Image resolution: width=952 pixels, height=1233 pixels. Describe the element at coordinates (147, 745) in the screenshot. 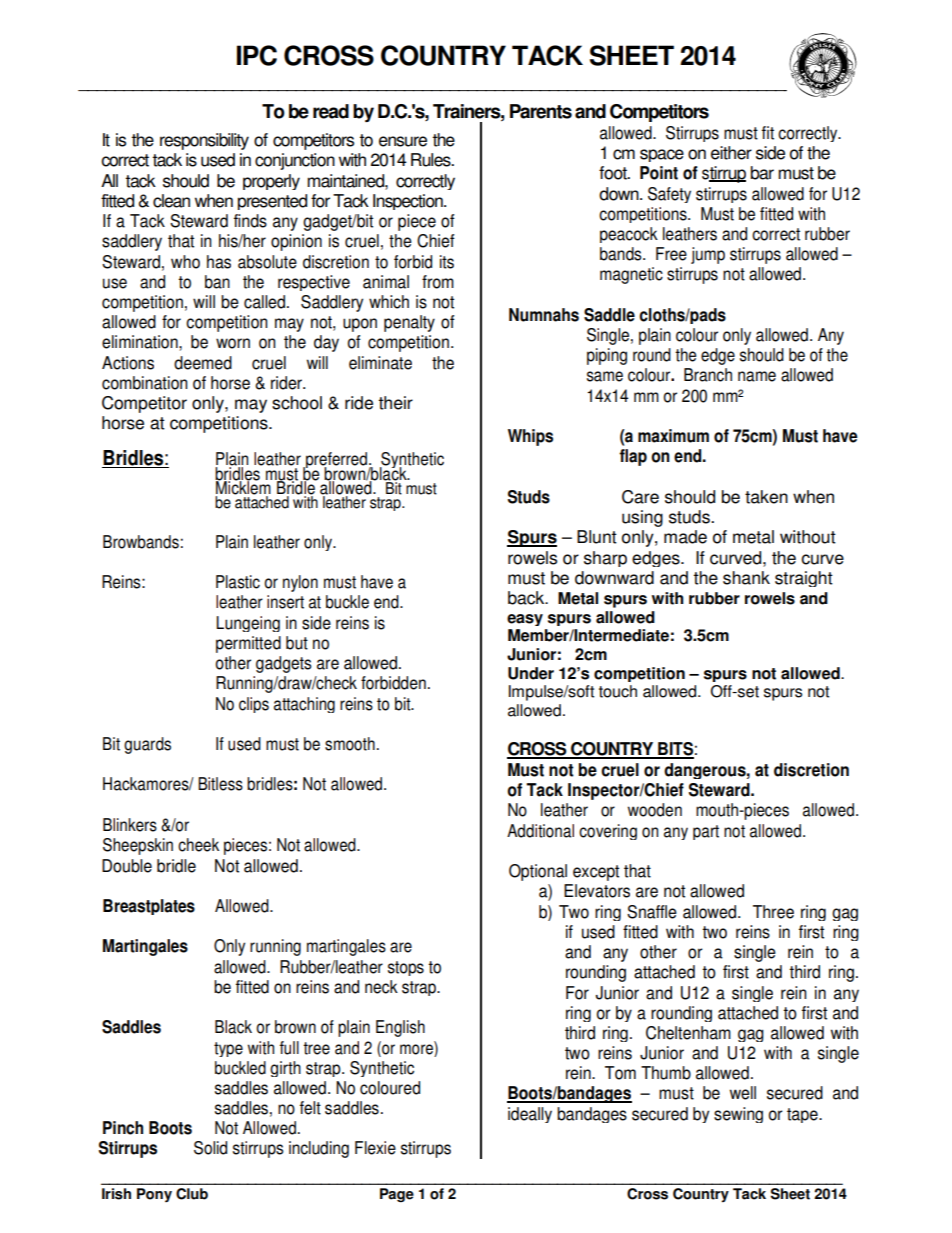

I see `guards` at that location.
